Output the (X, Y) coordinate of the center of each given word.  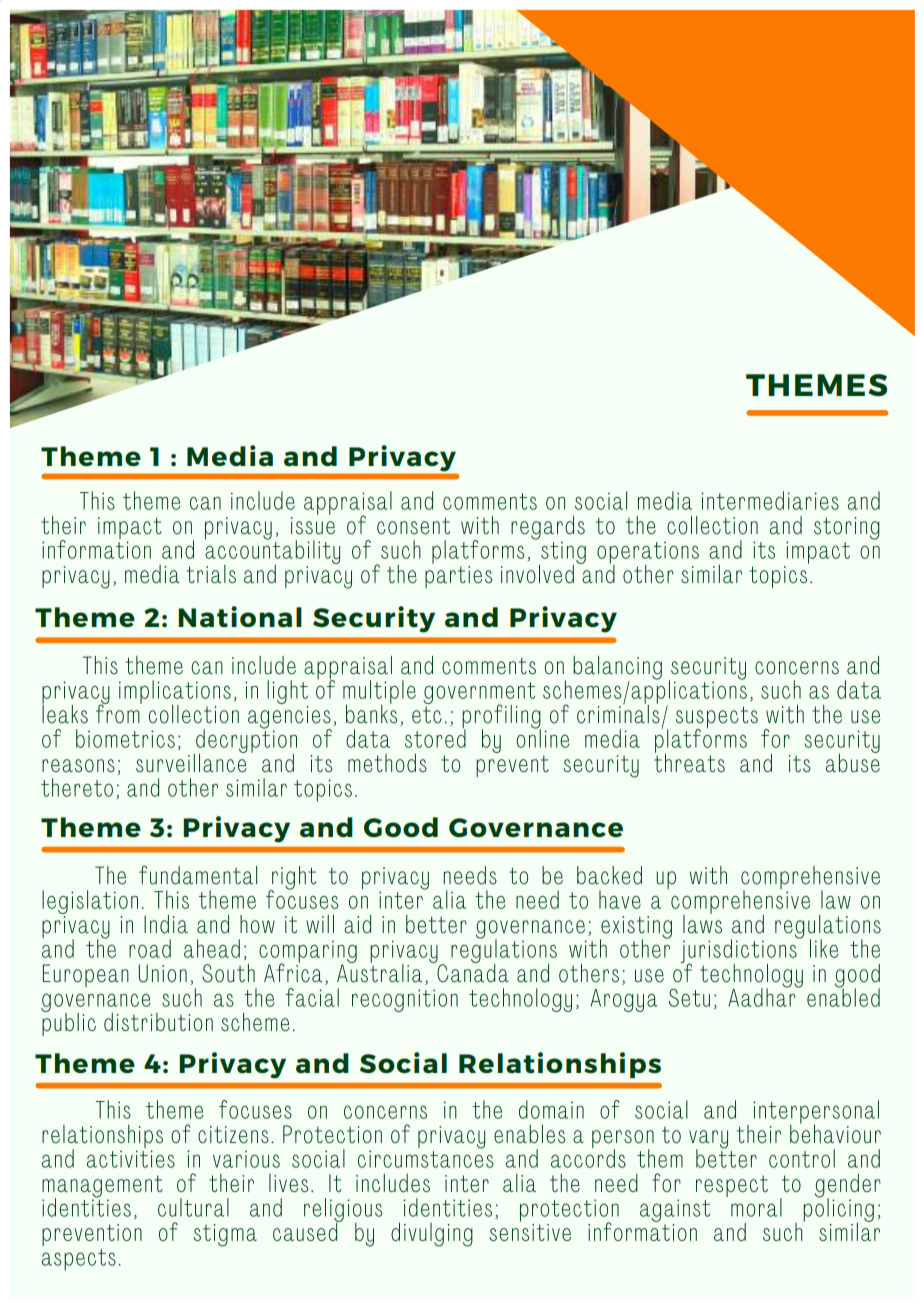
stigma (225, 1235)
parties (458, 577)
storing (847, 528)
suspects (717, 718)
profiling (501, 717)
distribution (158, 1022)
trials (211, 574)
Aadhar (763, 996)
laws (702, 923)
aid (357, 924)
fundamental (198, 875)
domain (551, 1109)
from (119, 713)
